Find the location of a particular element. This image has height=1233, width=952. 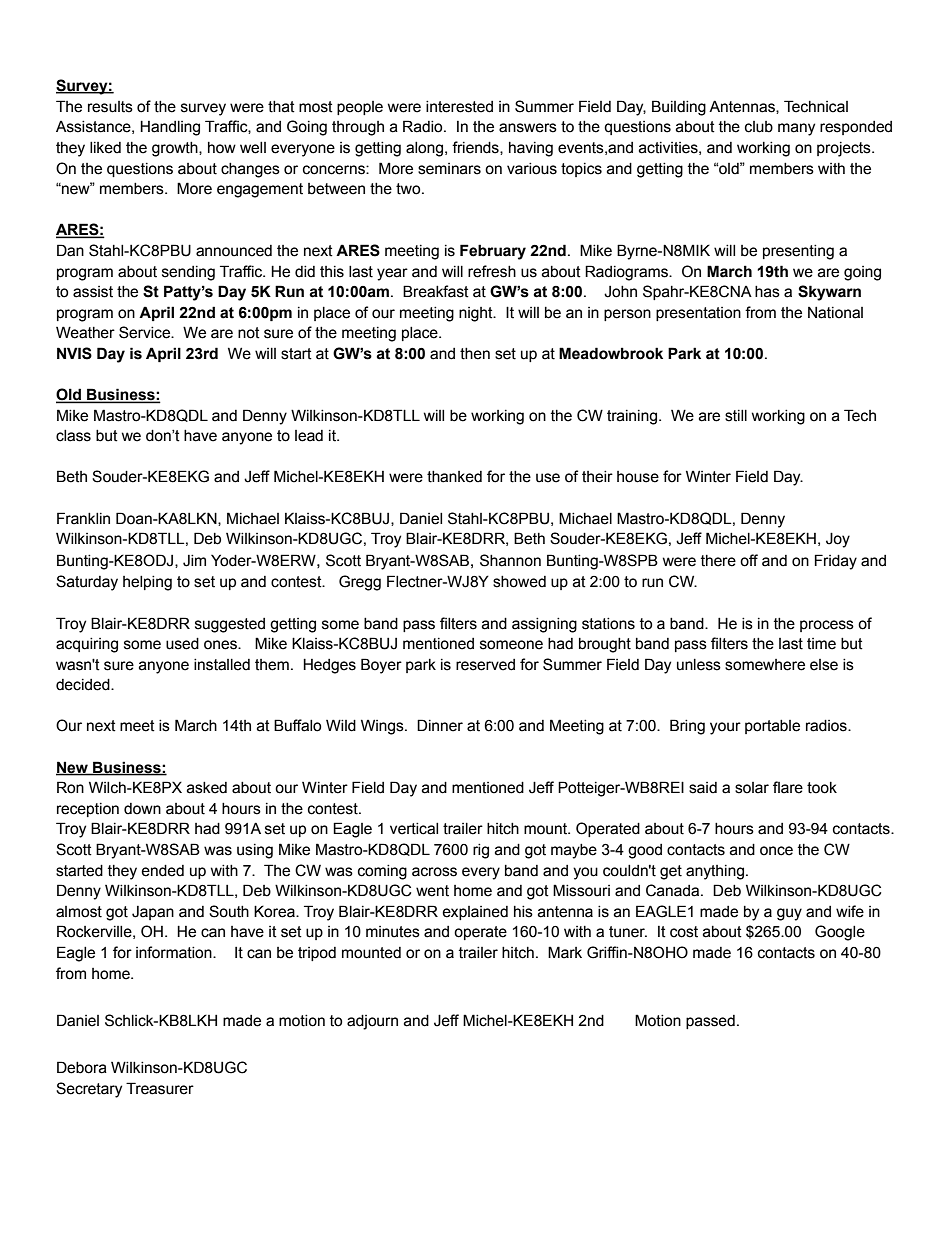

Service is located at coordinates (145, 332).
